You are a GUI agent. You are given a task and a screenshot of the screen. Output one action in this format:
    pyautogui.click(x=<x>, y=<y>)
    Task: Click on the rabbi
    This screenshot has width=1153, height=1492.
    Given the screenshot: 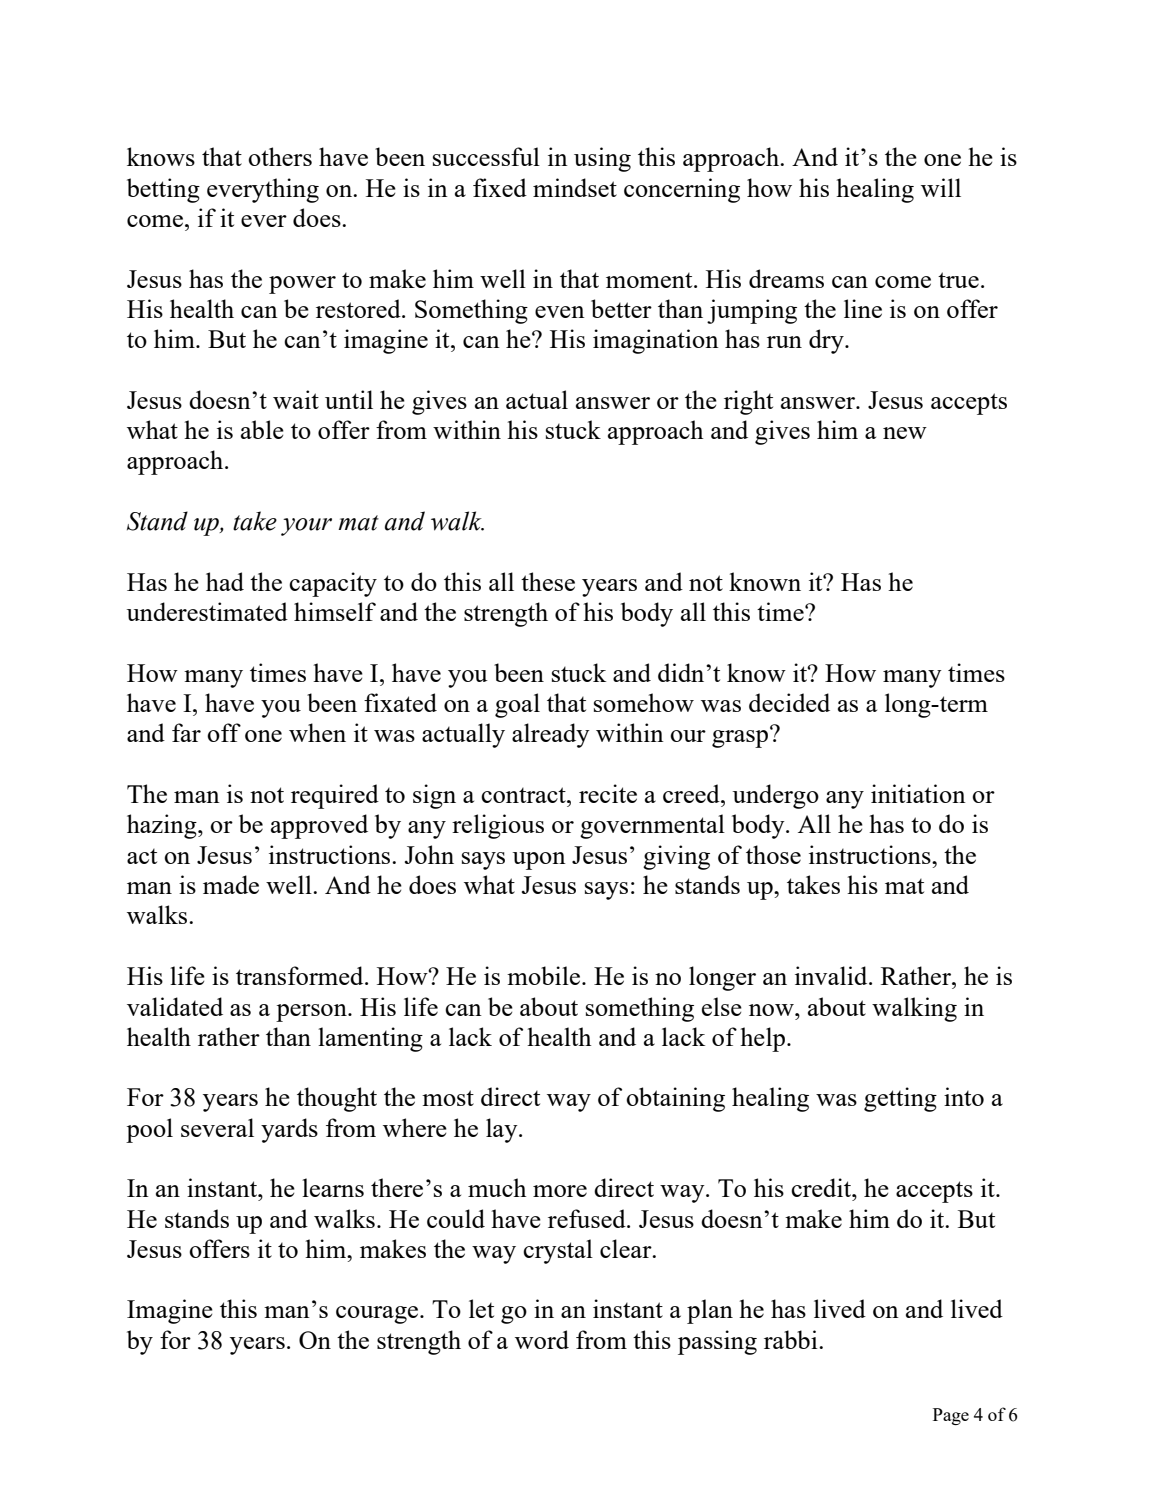 What is the action you would take?
    pyautogui.click(x=792, y=1339)
